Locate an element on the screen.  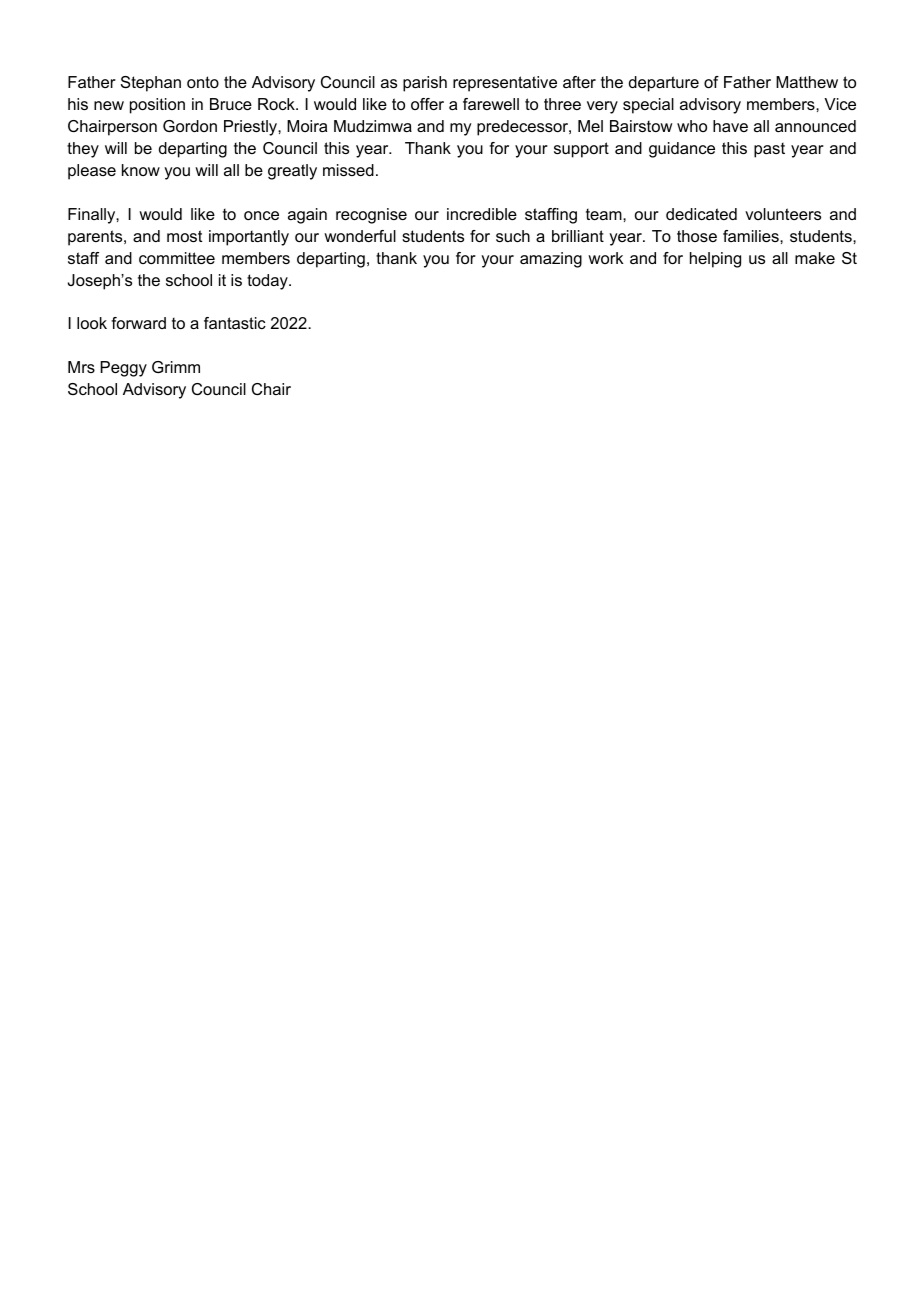
Stephan is located at coordinates (151, 84).
